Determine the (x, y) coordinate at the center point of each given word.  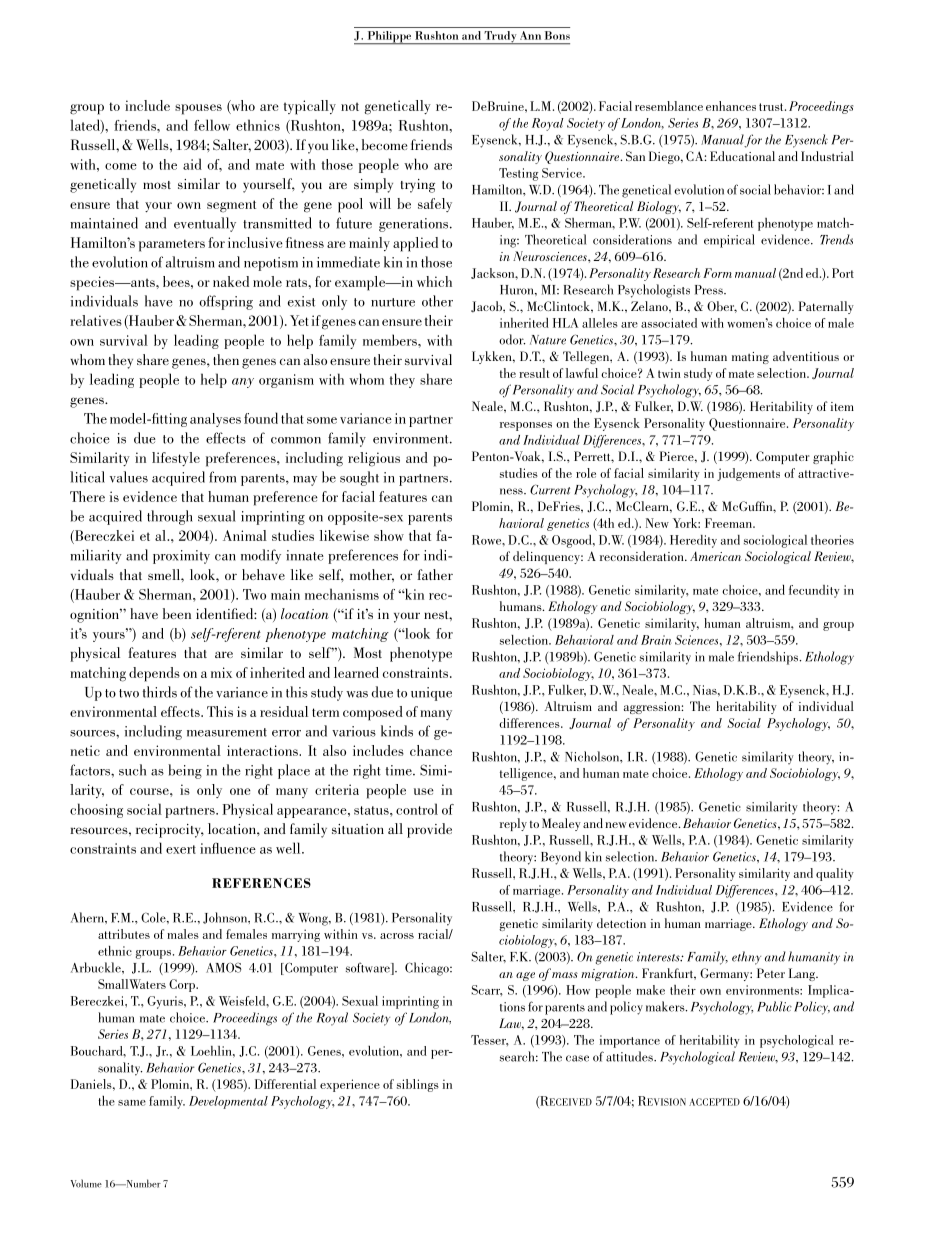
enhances (731, 106)
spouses (198, 109)
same (132, 1103)
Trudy (500, 38)
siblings (418, 1085)
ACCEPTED (714, 1102)
